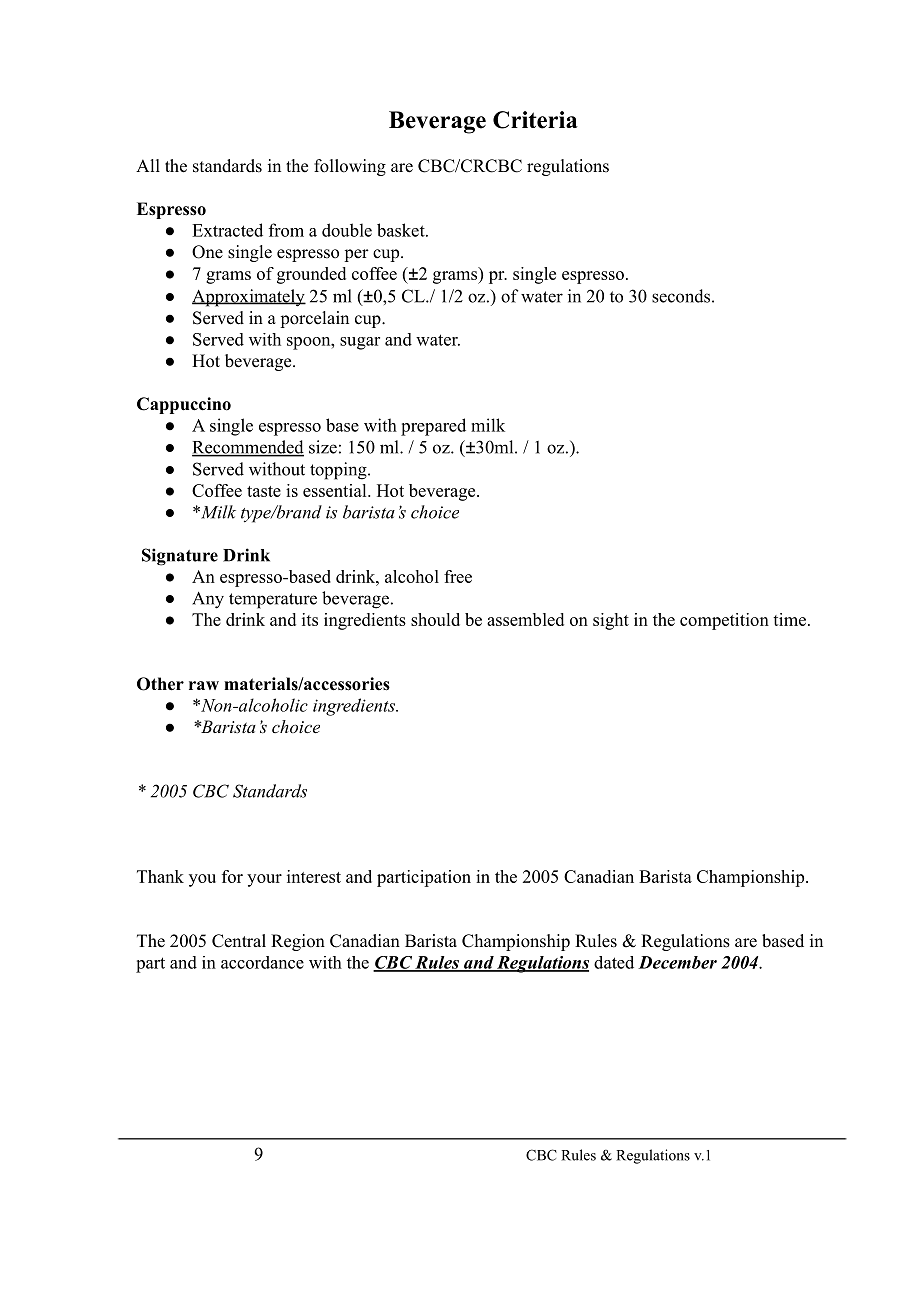 This screenshot has width=924, height=1307. What do you see at coordinates (204, 685) in the screenshot?
I see `raw` at bounding box center [204, 685].
